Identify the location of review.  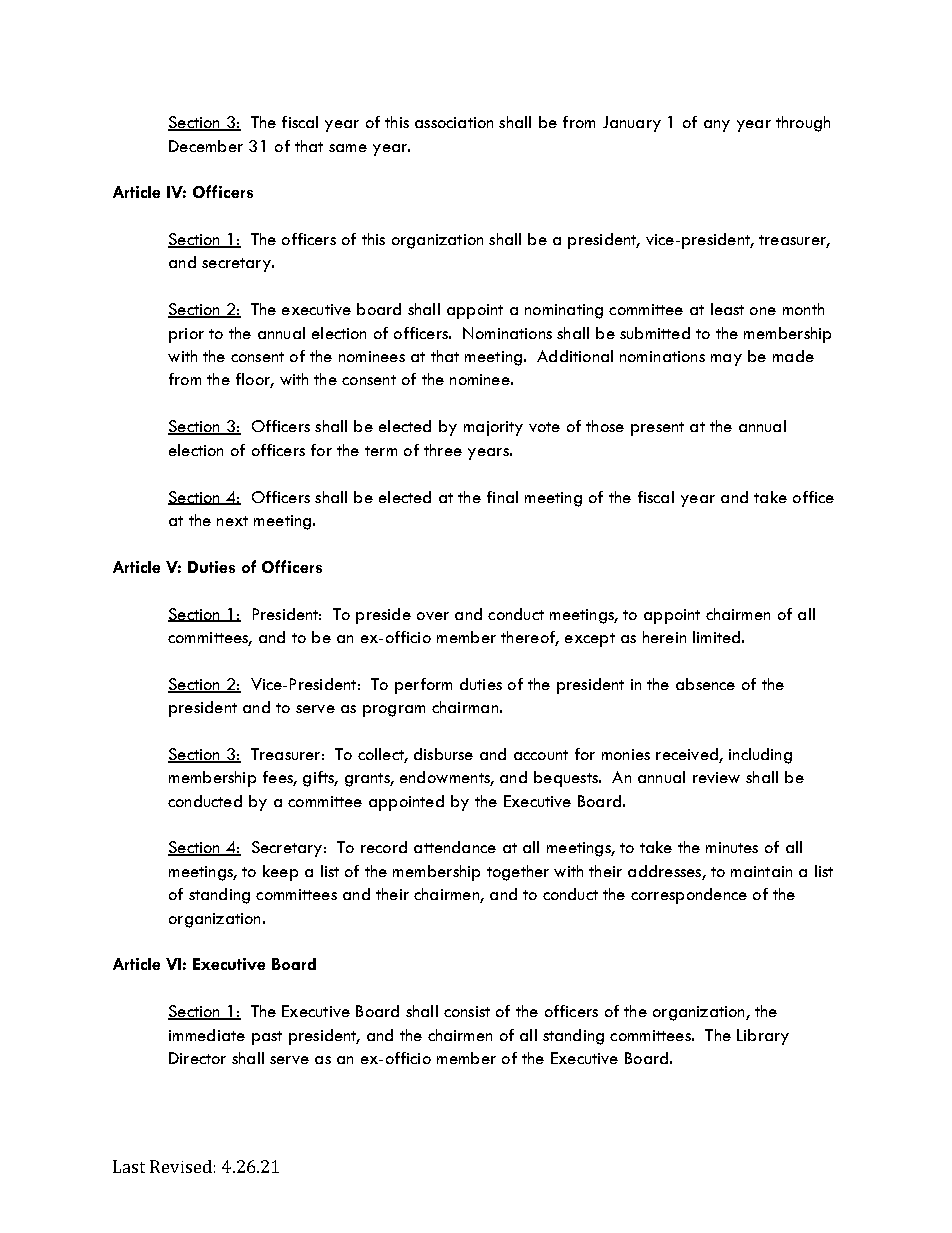
(716, 777).
